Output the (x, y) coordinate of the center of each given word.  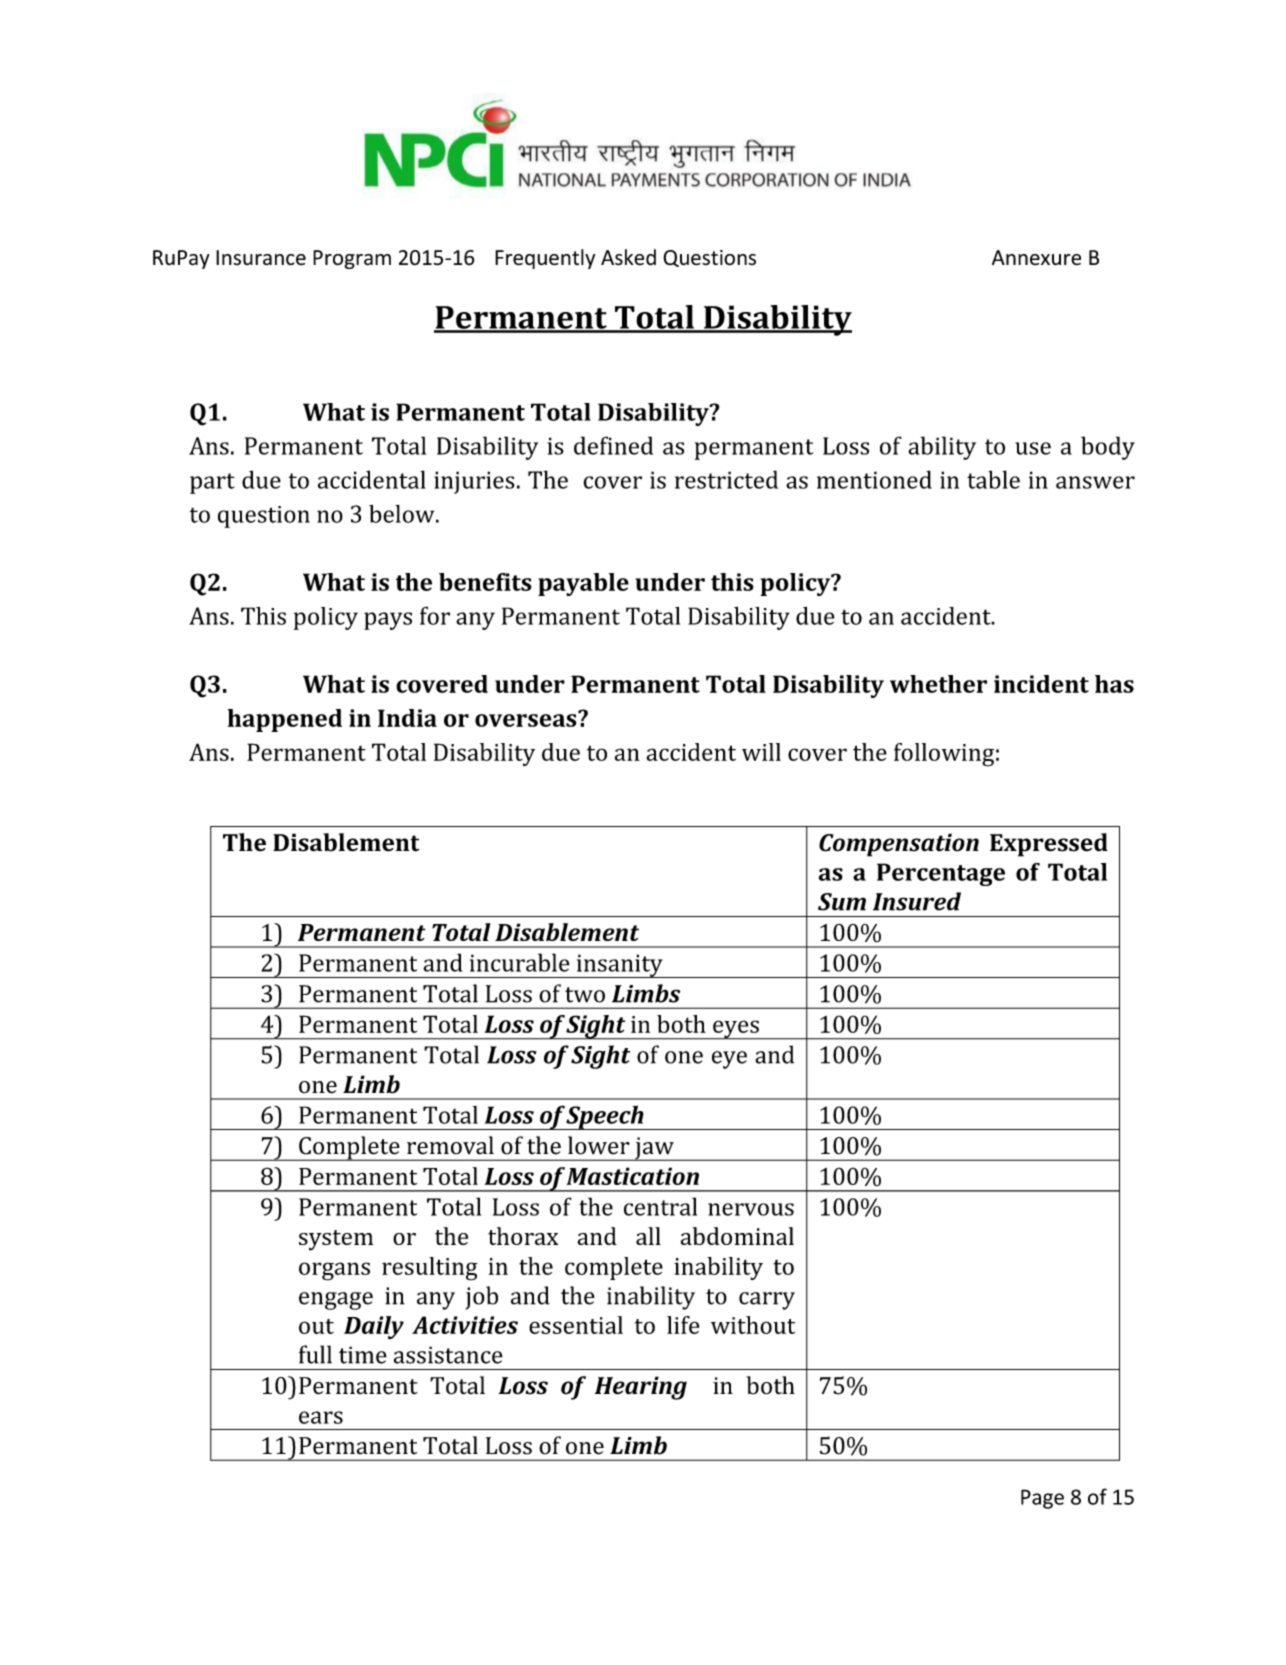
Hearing (641, 1388)
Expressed (1049, 845)
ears (321, 1417)
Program (352, 259)
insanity (619, 966)
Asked (628, 257)
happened (285, 720)
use (1033, 448)
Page (1042, 1499)
